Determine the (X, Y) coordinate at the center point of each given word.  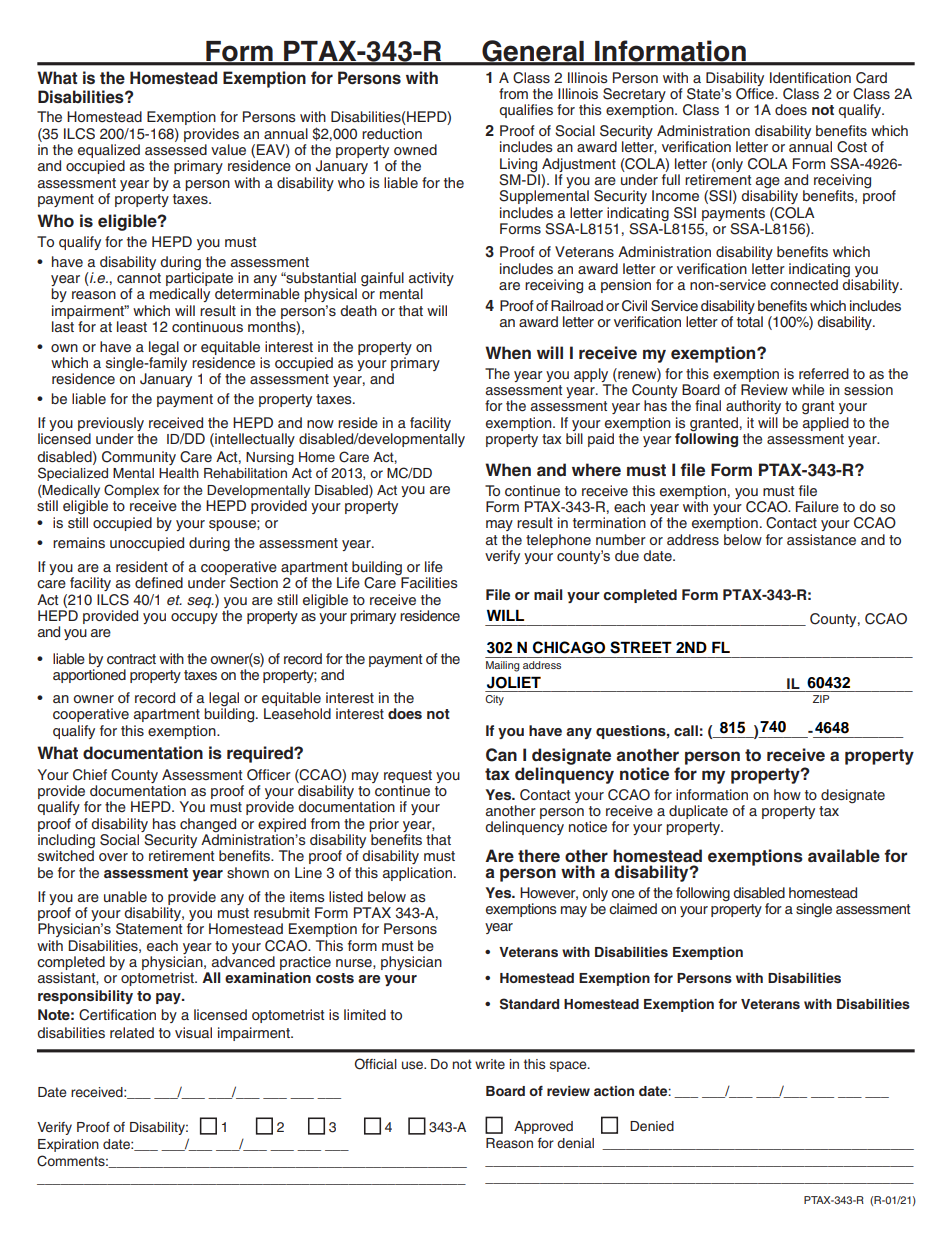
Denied (652, 1126)
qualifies (526, 111)
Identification (810, 77)
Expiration (68, 1145)
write (490, 1064)
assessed (176, 149)
